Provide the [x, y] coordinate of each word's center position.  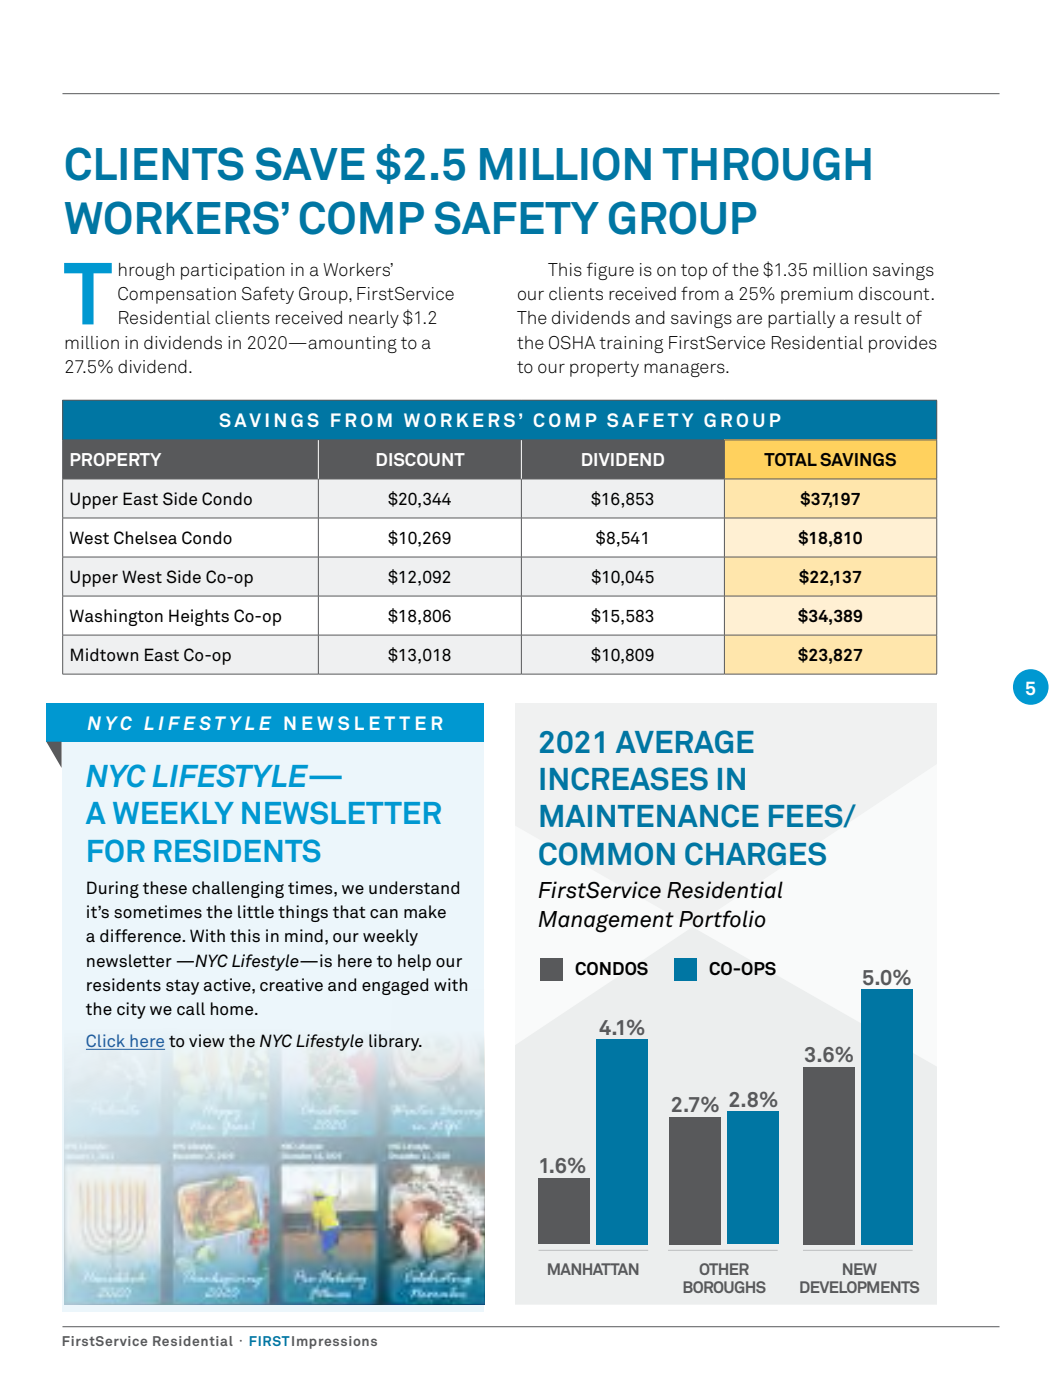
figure [610, 271]
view [207, 1041]
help [414, 962]
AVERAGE [685, 742]
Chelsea [145, 538]
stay [182, 987]
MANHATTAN [593, 1269]
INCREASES [624, 779]
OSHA [572, 343]
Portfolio [722, 919]
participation [232, 271]
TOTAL [790, 459]
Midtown [104, 655]
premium [817, 295]
